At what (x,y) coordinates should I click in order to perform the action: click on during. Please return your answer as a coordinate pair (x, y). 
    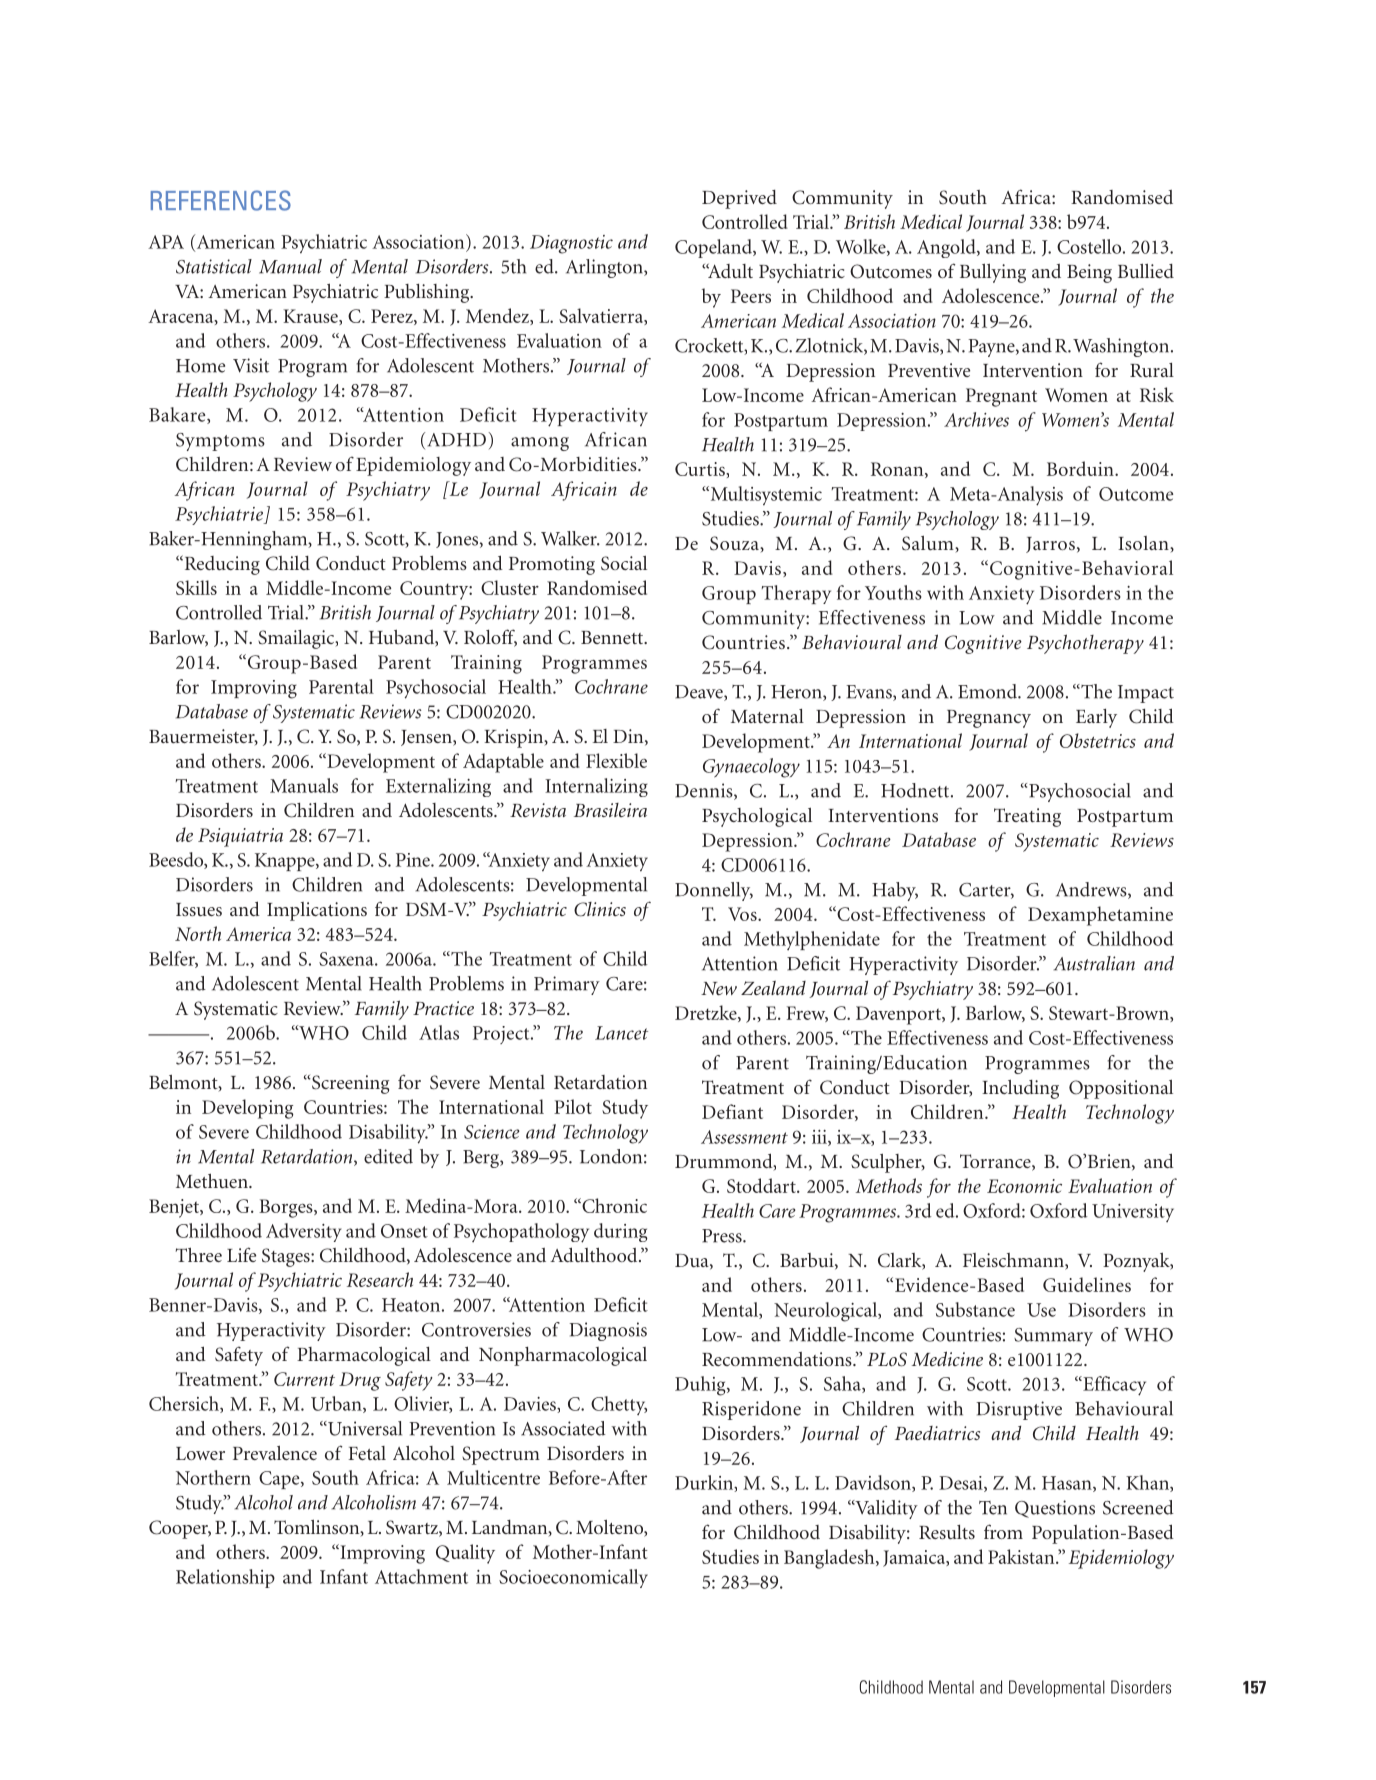
    Looking at the image, I should click on (621, 1232).
